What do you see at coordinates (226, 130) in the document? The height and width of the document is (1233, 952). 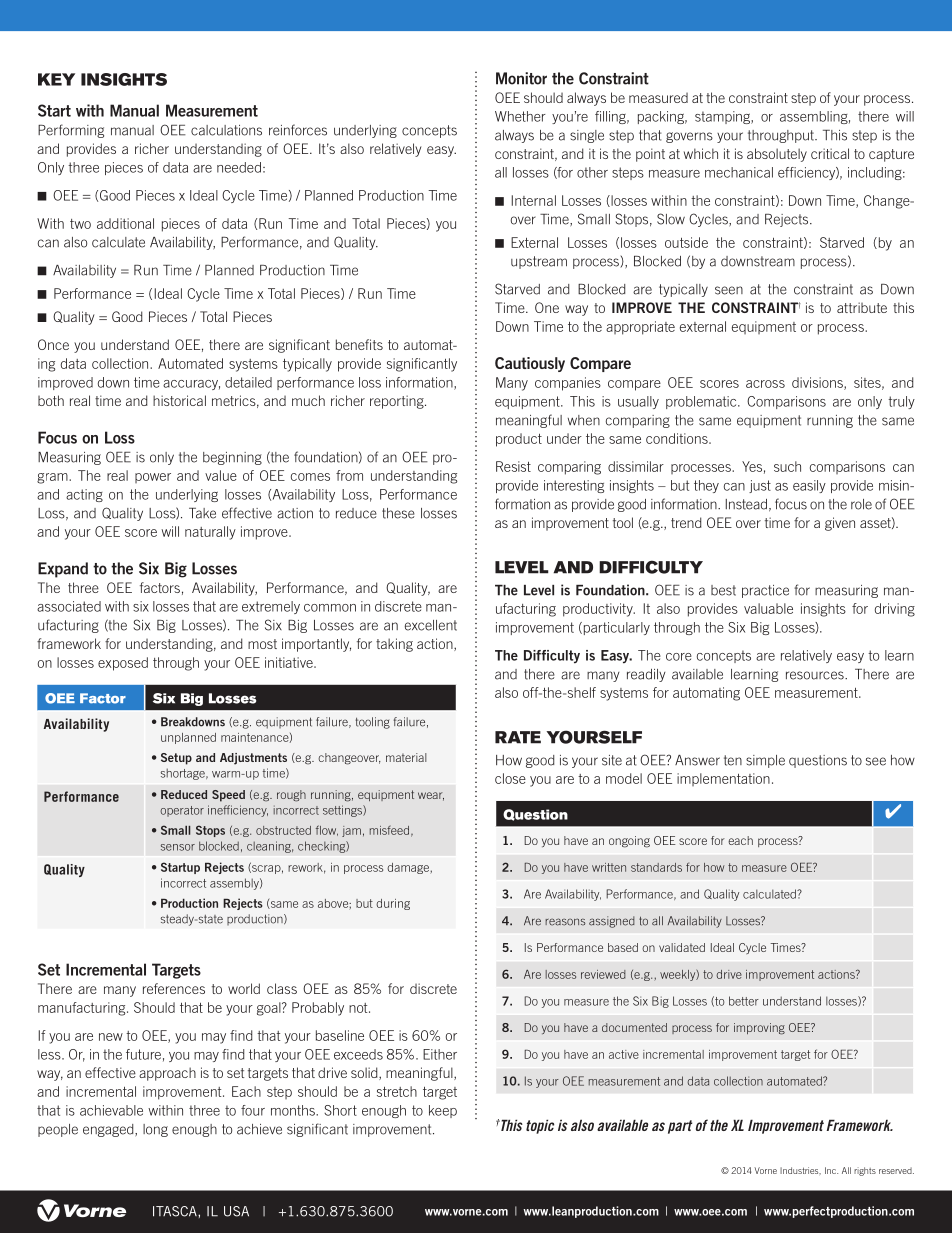 I see `calculations` at bounding box center [226, 130].
